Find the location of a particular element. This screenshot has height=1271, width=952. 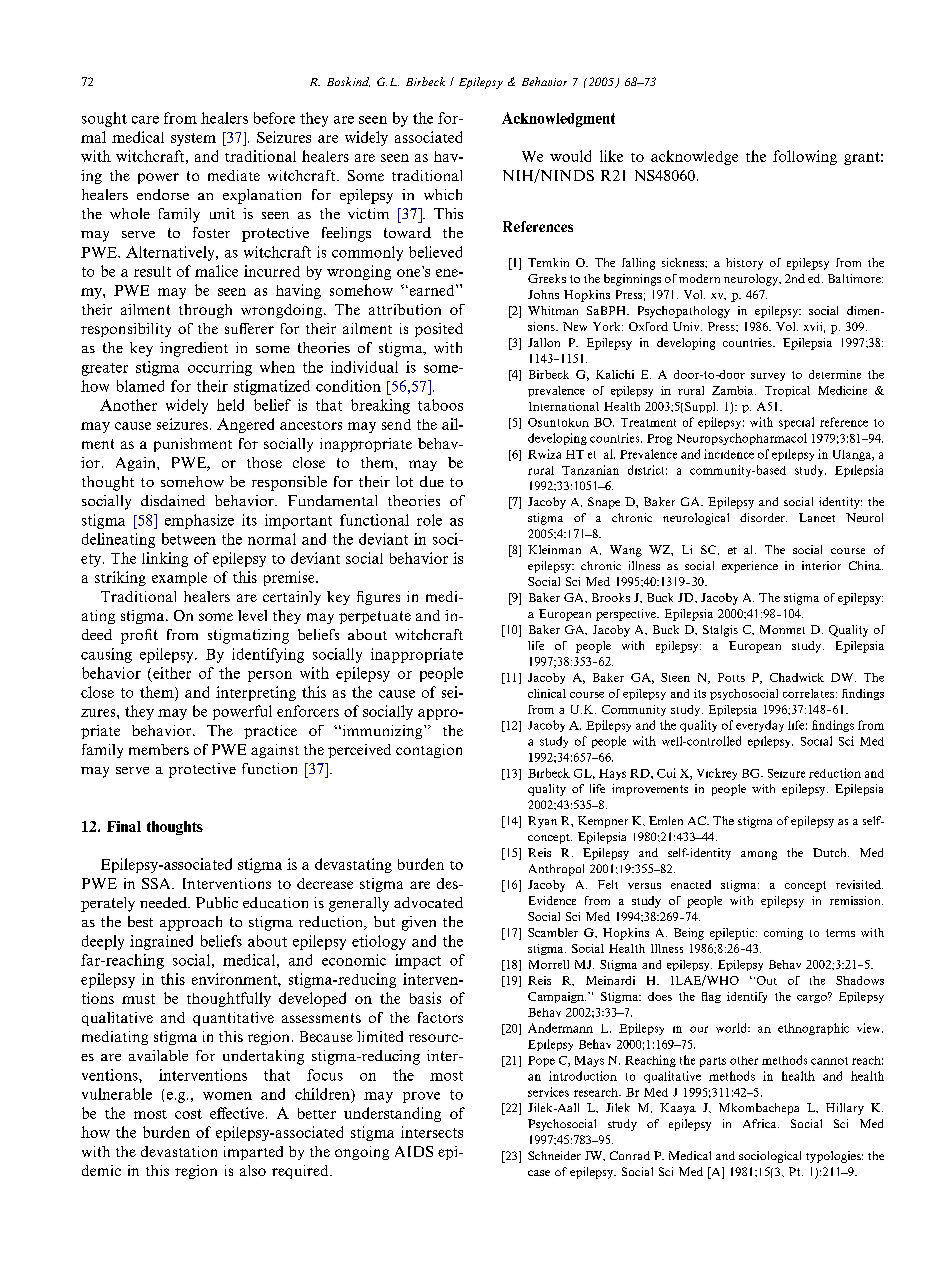

survey is located at coordinates (768, 377).
